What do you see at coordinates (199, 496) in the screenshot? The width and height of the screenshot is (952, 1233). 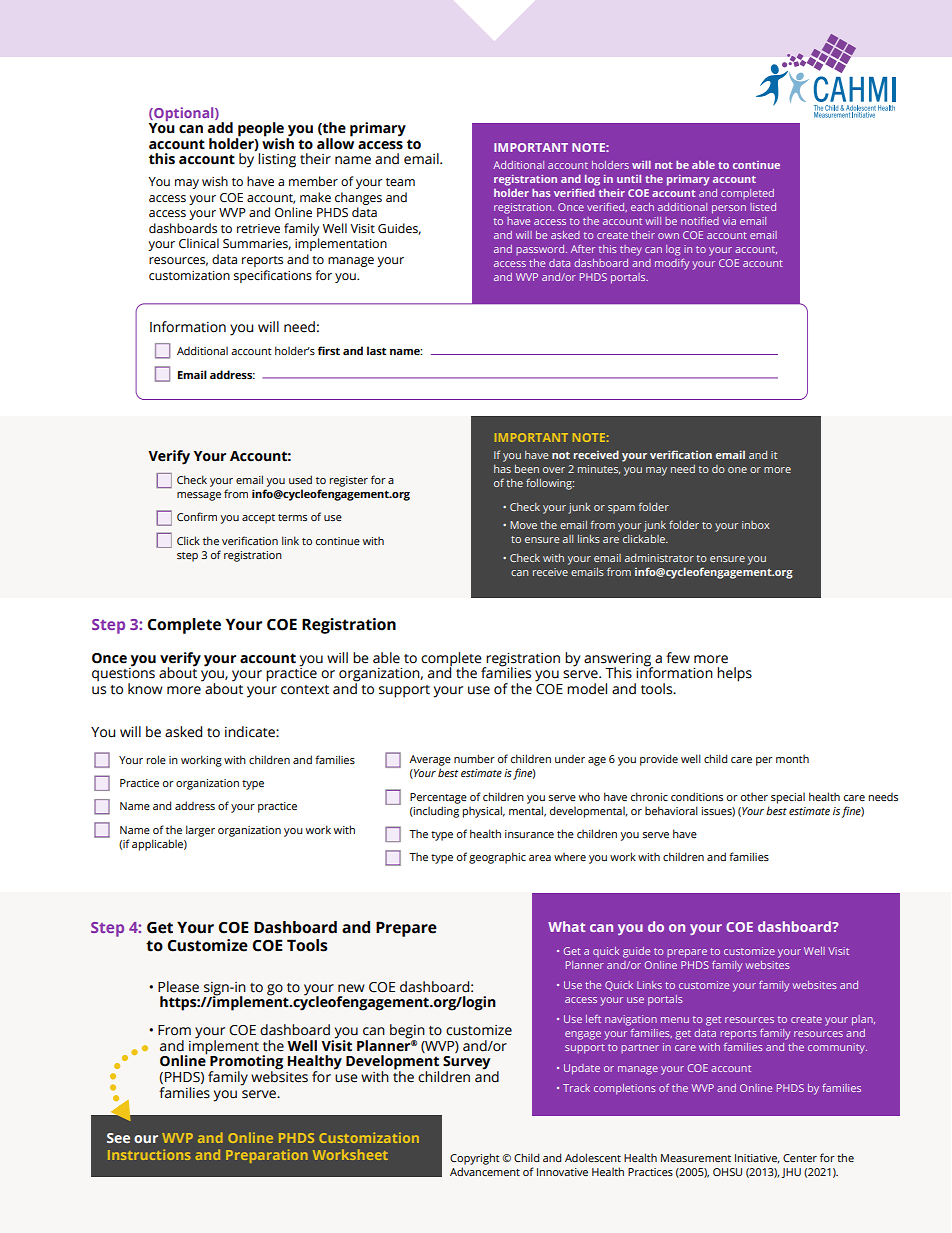 I see `message` at bounding box center [199, 496].
